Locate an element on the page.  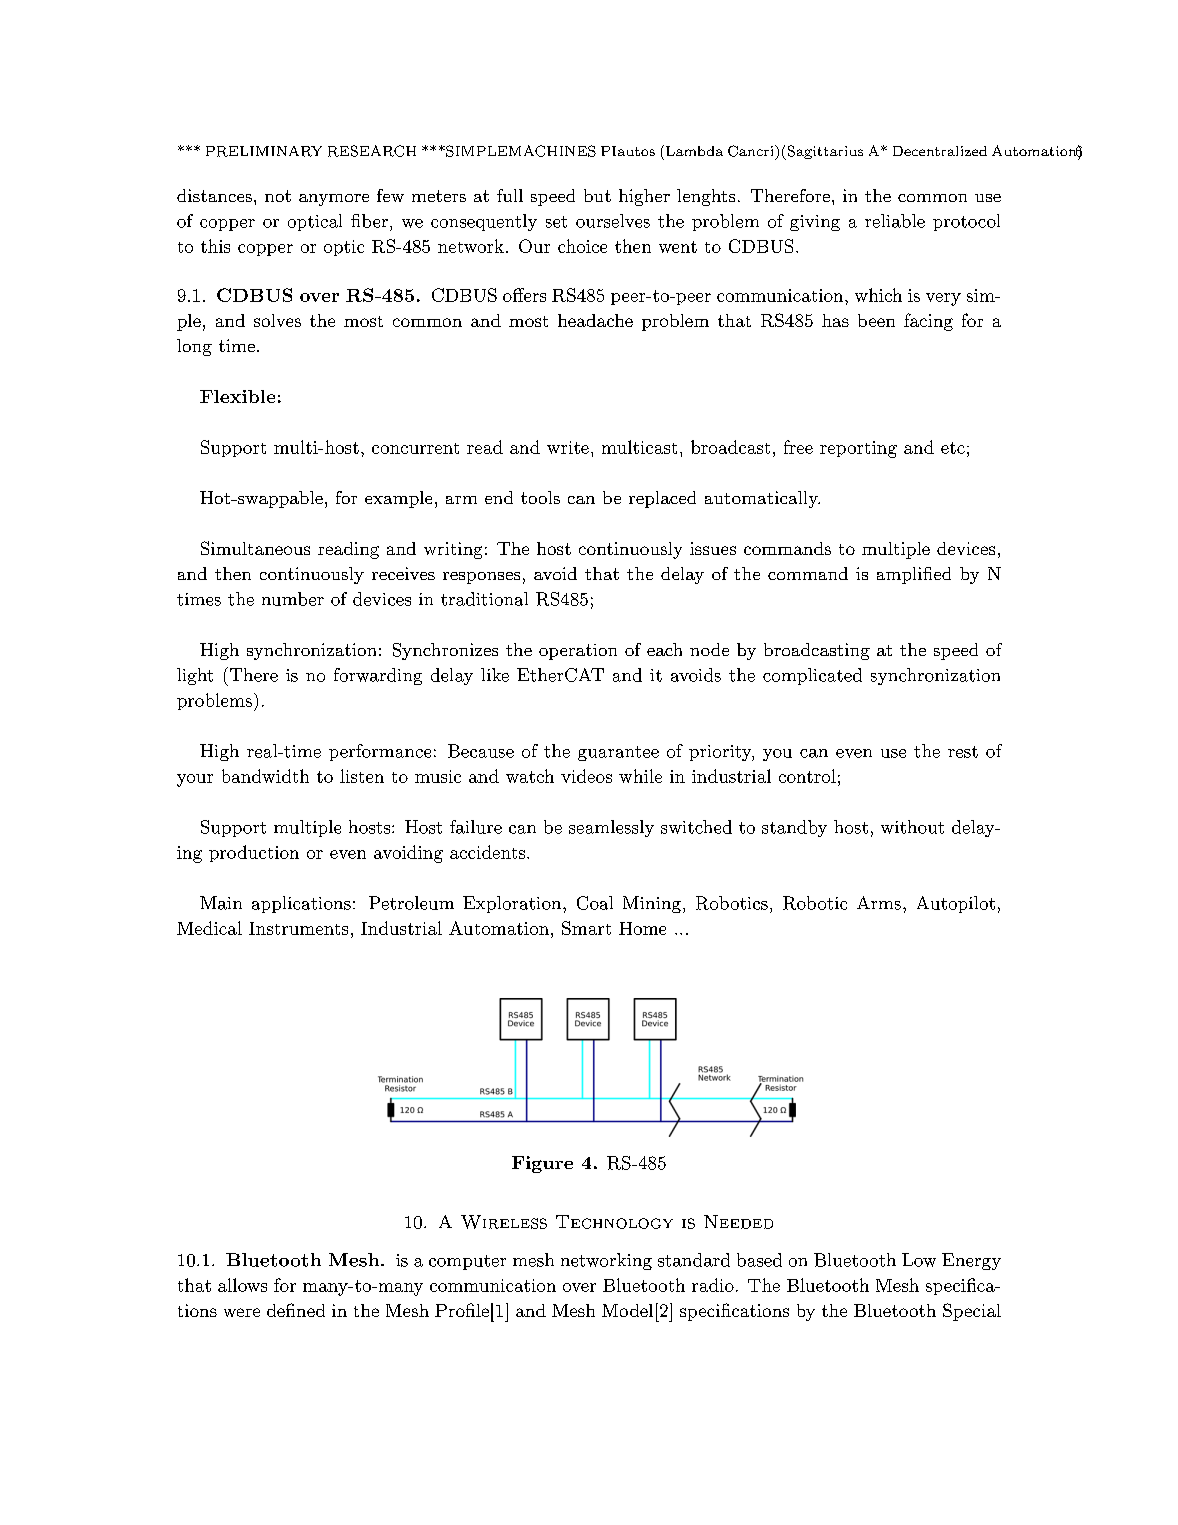
Arms is located at coordinates (879, 903).
